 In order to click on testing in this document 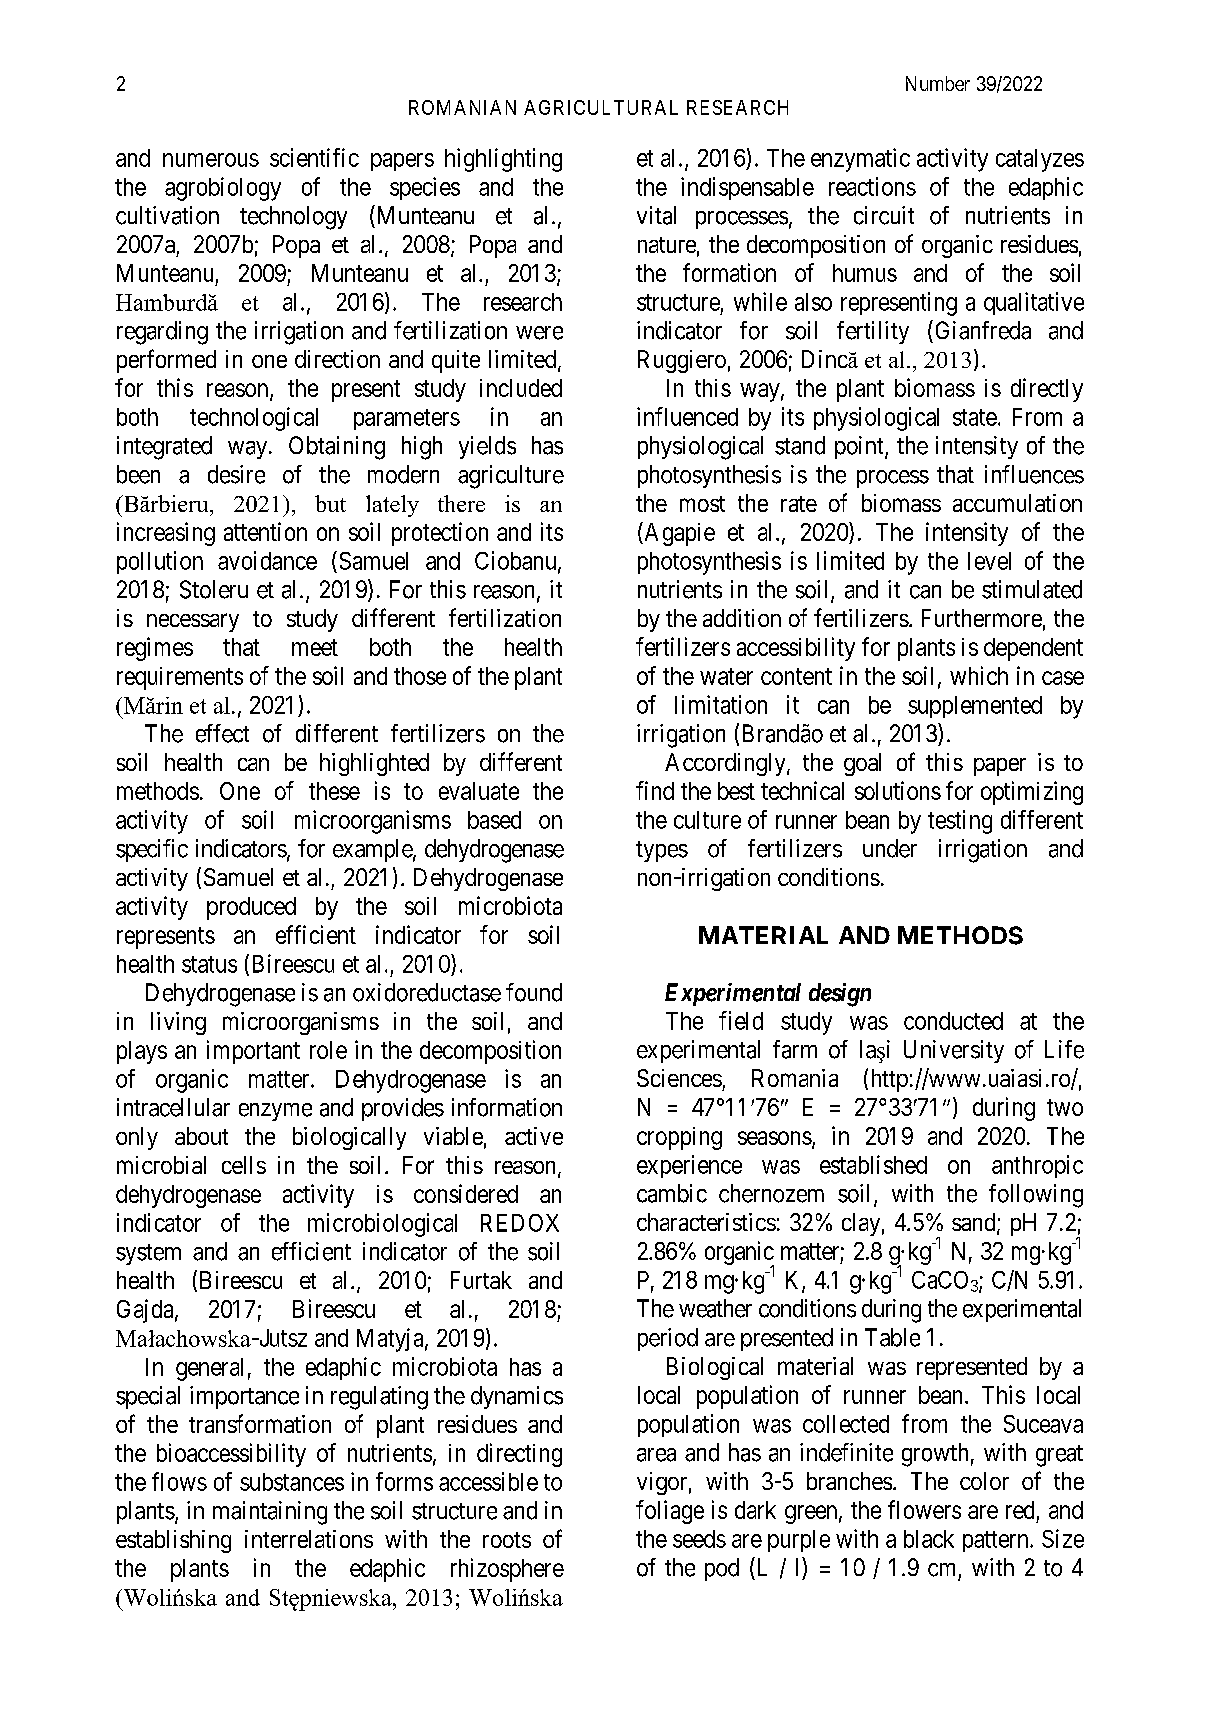, I will do `click(960, 822)`.
